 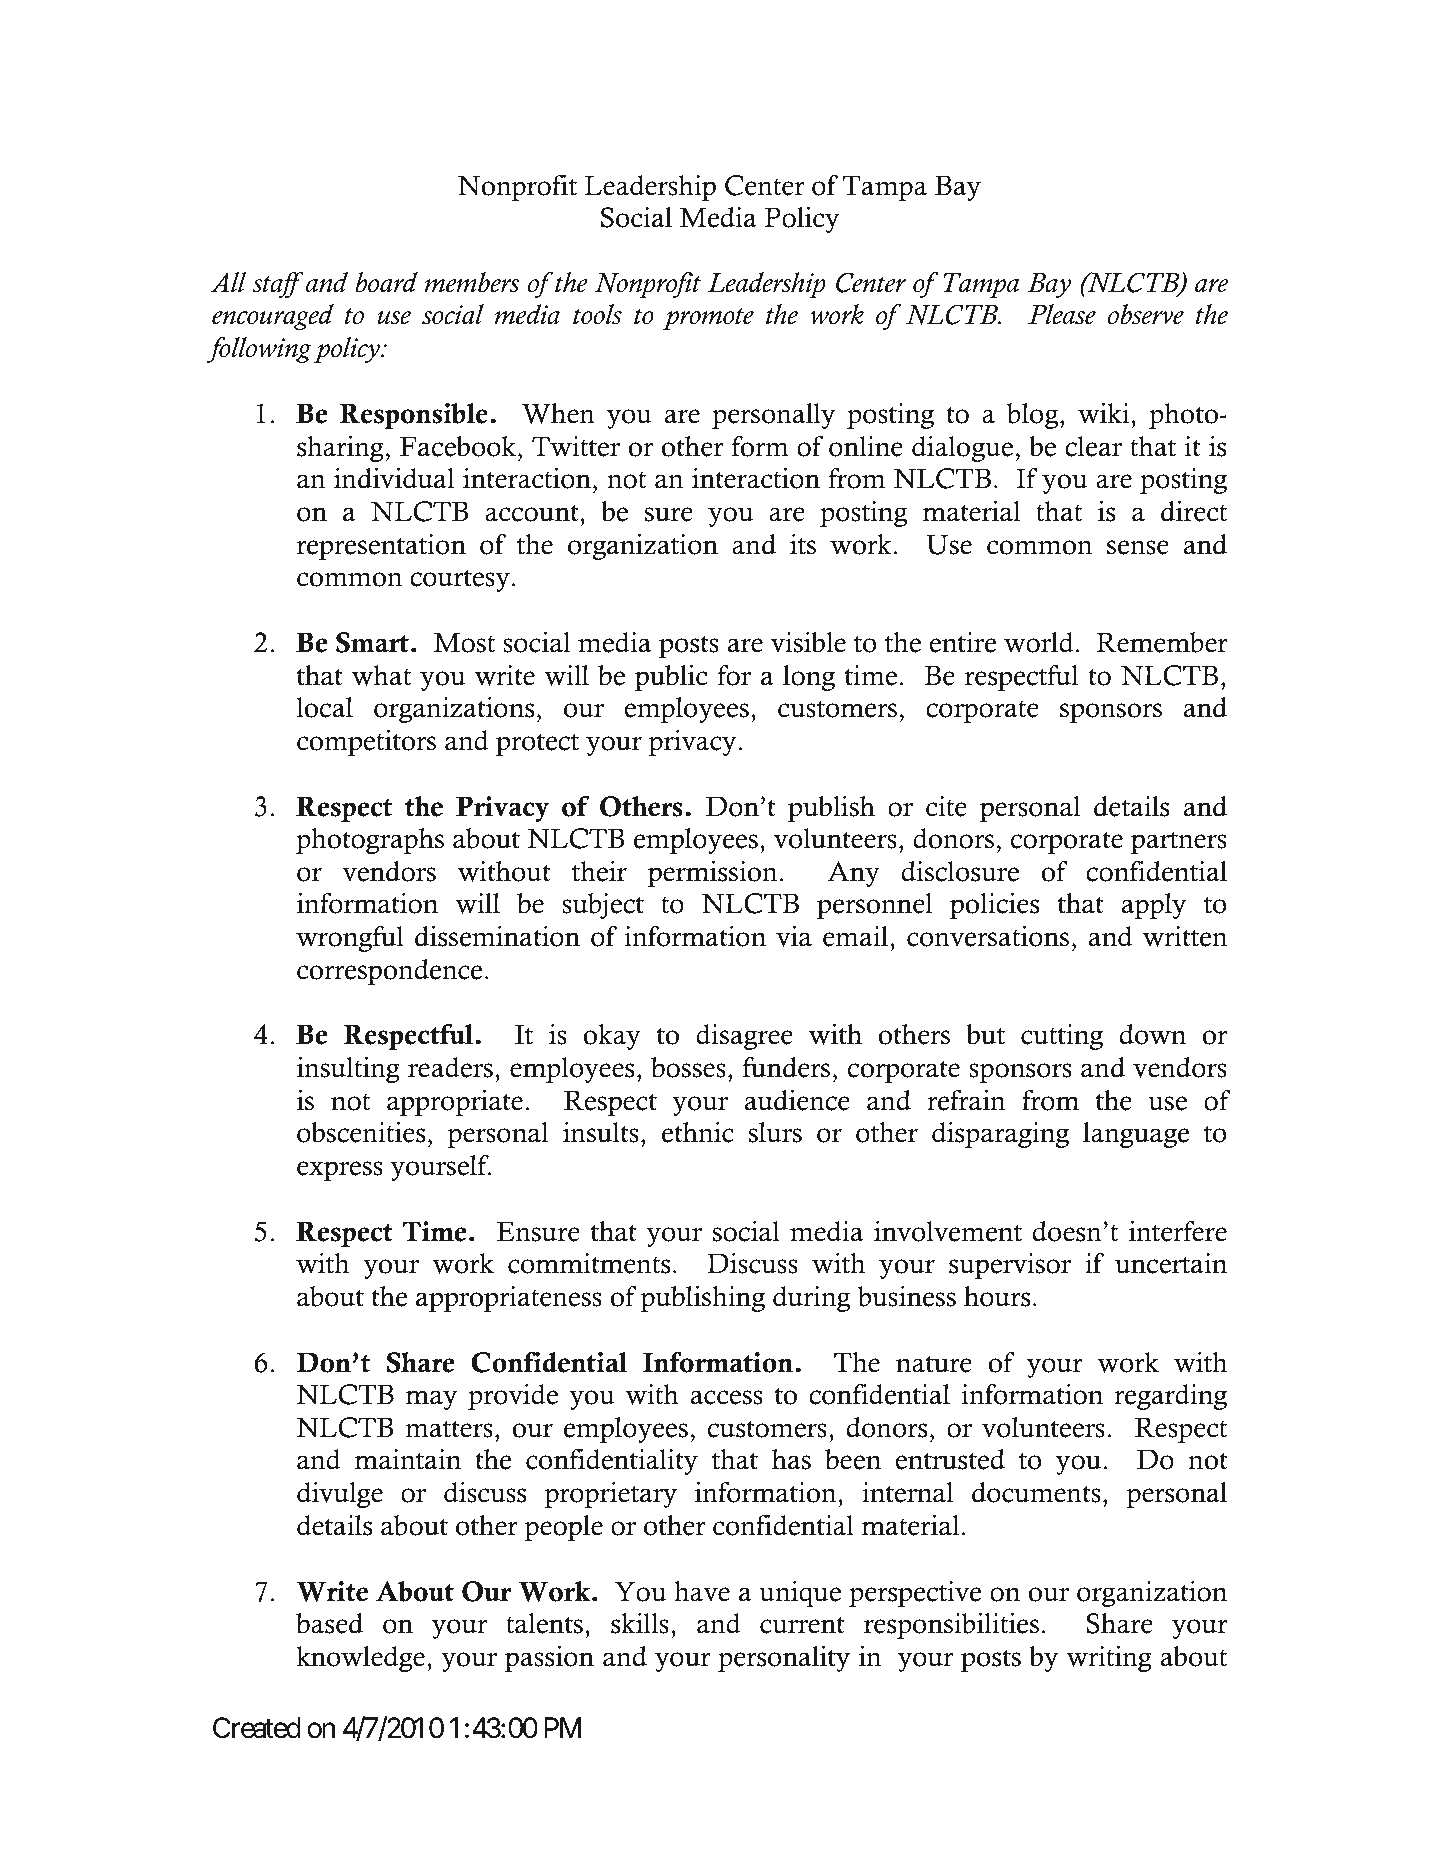 What do you see at coordinates (1062, 314) in the page?
I see `Please` at bounding box center [1062, 314].
